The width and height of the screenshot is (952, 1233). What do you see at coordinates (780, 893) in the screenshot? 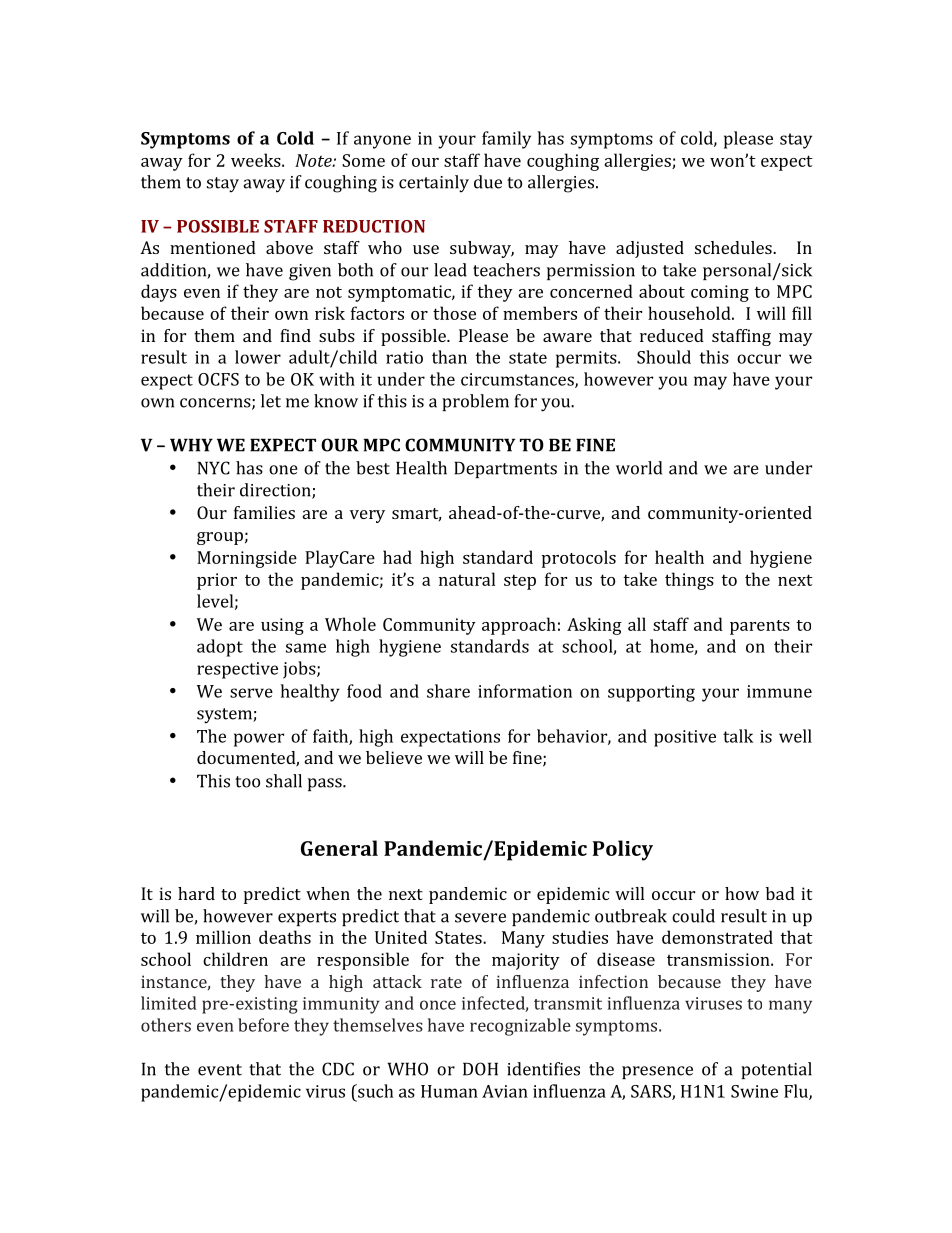
I see `bad` at bounding box center [780, 893].
